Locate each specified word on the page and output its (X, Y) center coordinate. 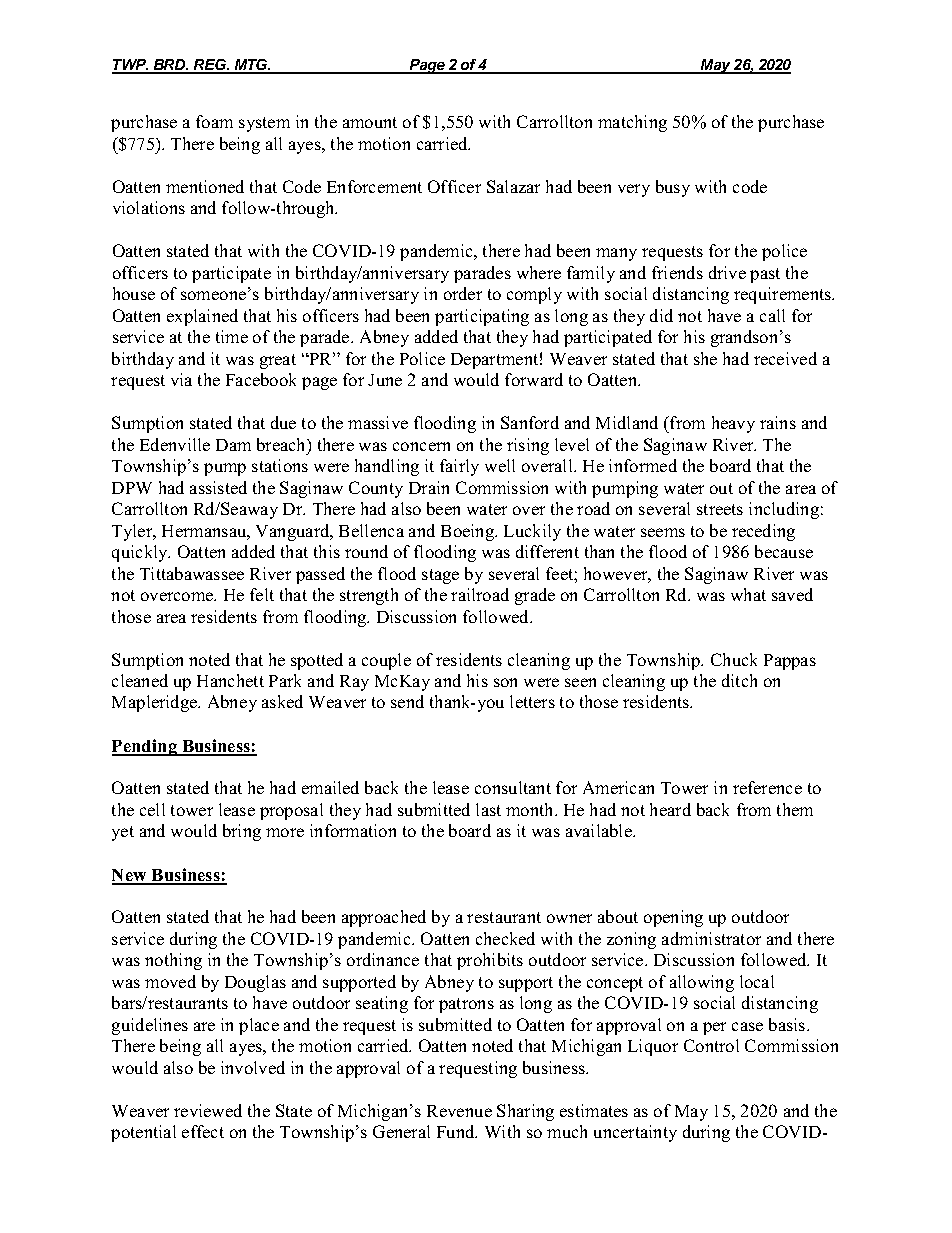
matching (632, 123)
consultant (513, 787)
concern (421, 446)
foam (214, 121)
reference (767, 787)
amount (370, 122)
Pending (145, 747)
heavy (733, 424)
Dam (233, 445)
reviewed (208, 1110)
